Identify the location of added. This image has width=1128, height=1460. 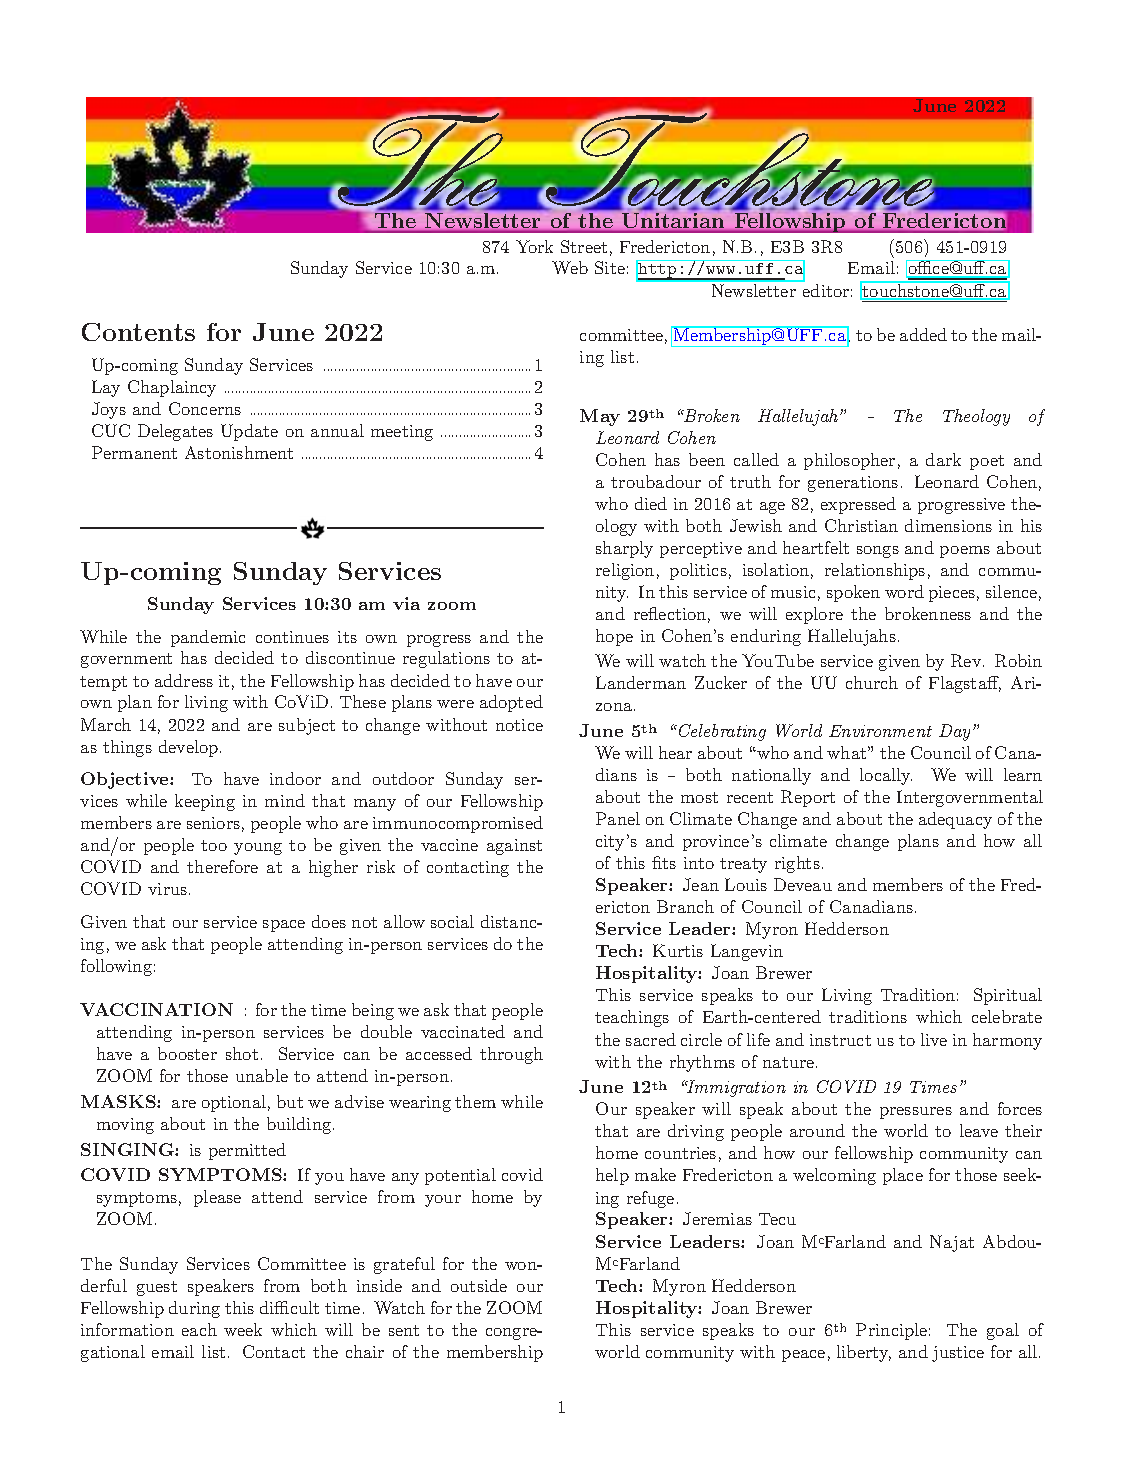
(923, 334).
